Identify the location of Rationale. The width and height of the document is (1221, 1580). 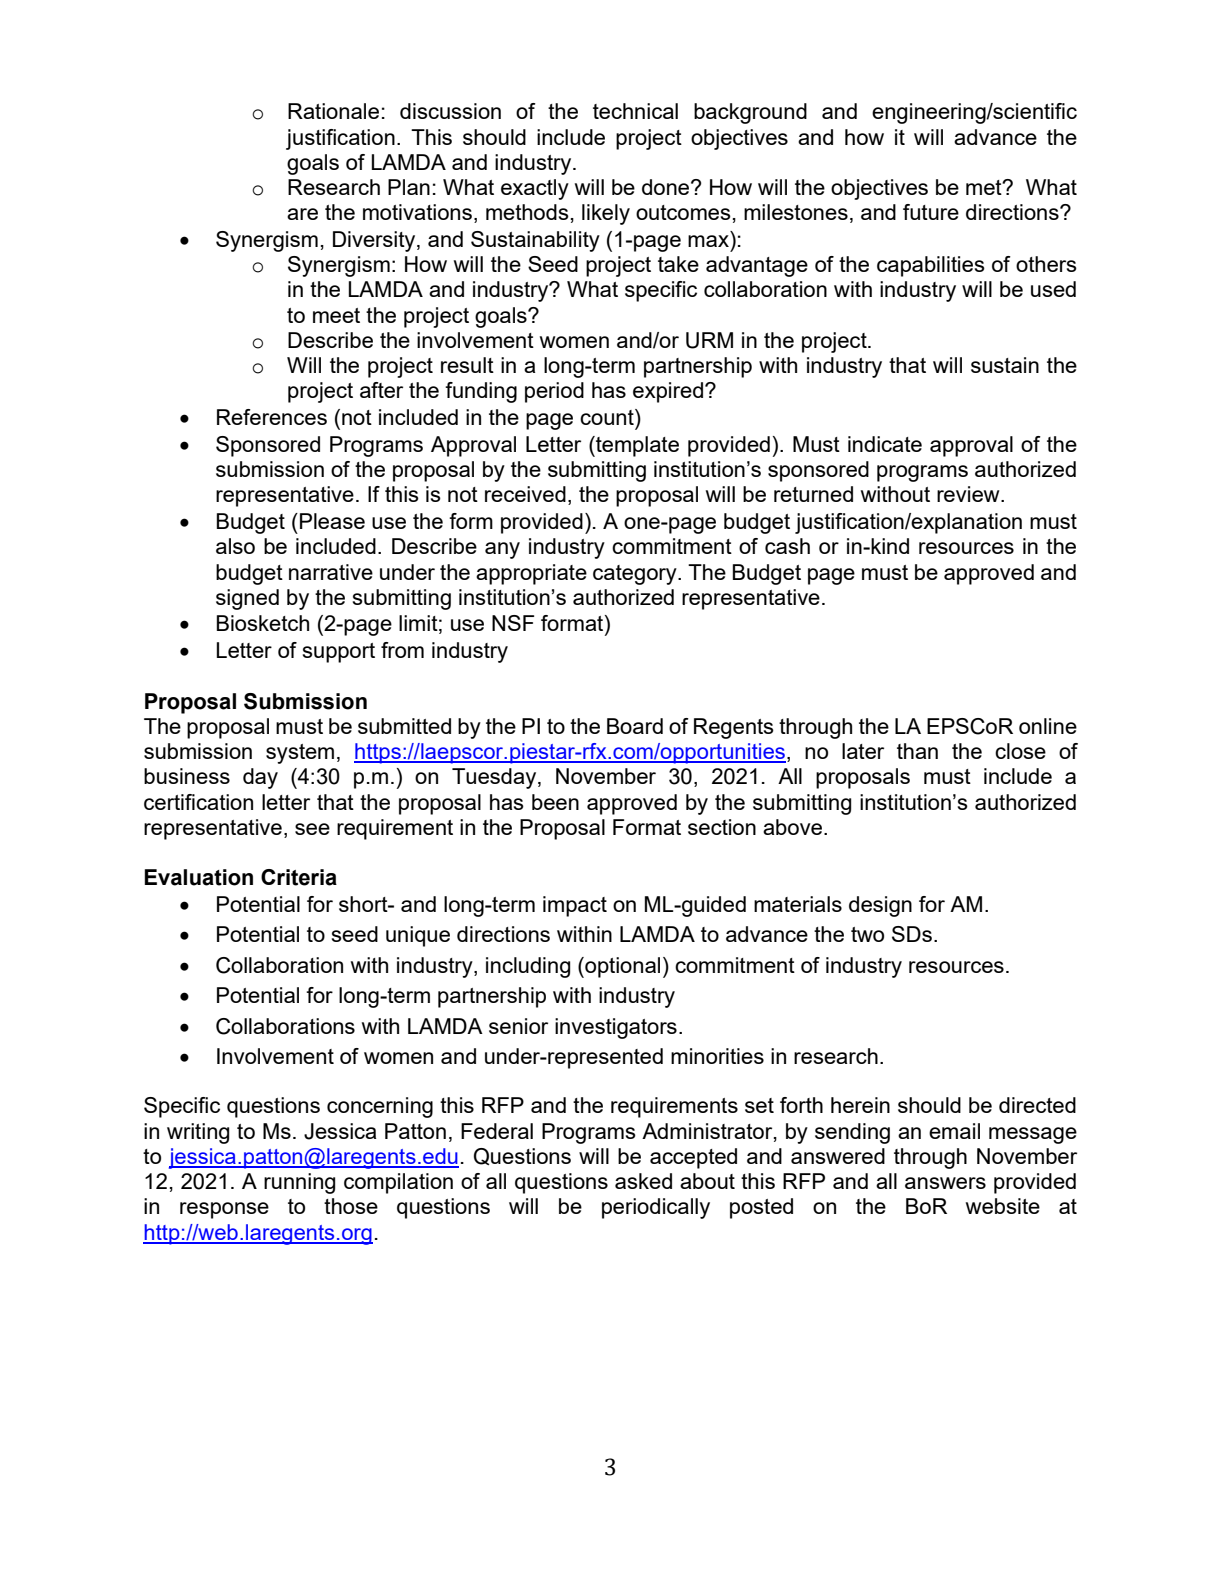
(333, 111).
